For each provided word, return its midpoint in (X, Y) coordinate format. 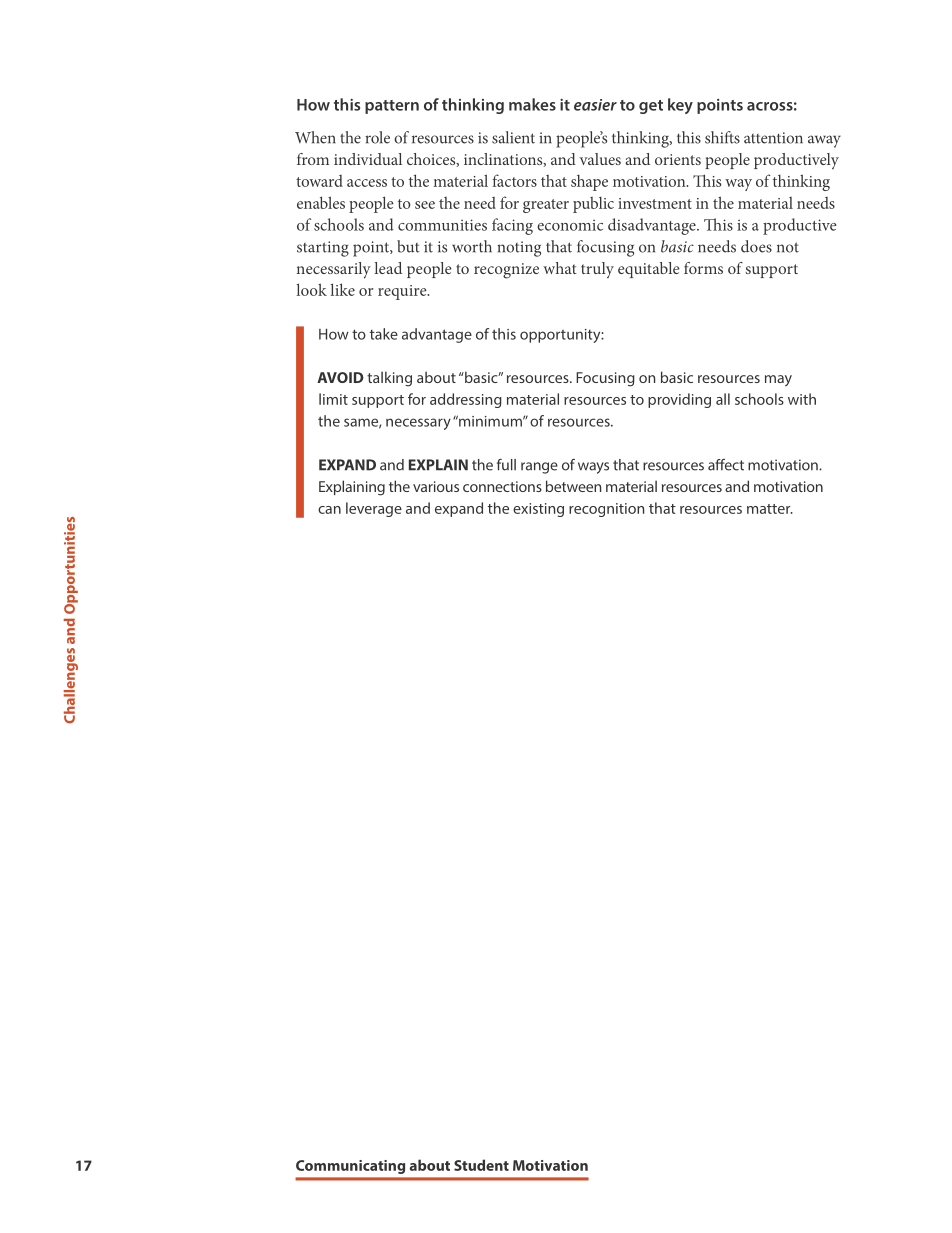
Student (481, 1165)
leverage (374, 509)
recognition (606, 510)
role (377, 137)
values (600, 159)
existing (538, 510)
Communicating (350, 1167)
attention (773, 138)
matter (770, 509)
